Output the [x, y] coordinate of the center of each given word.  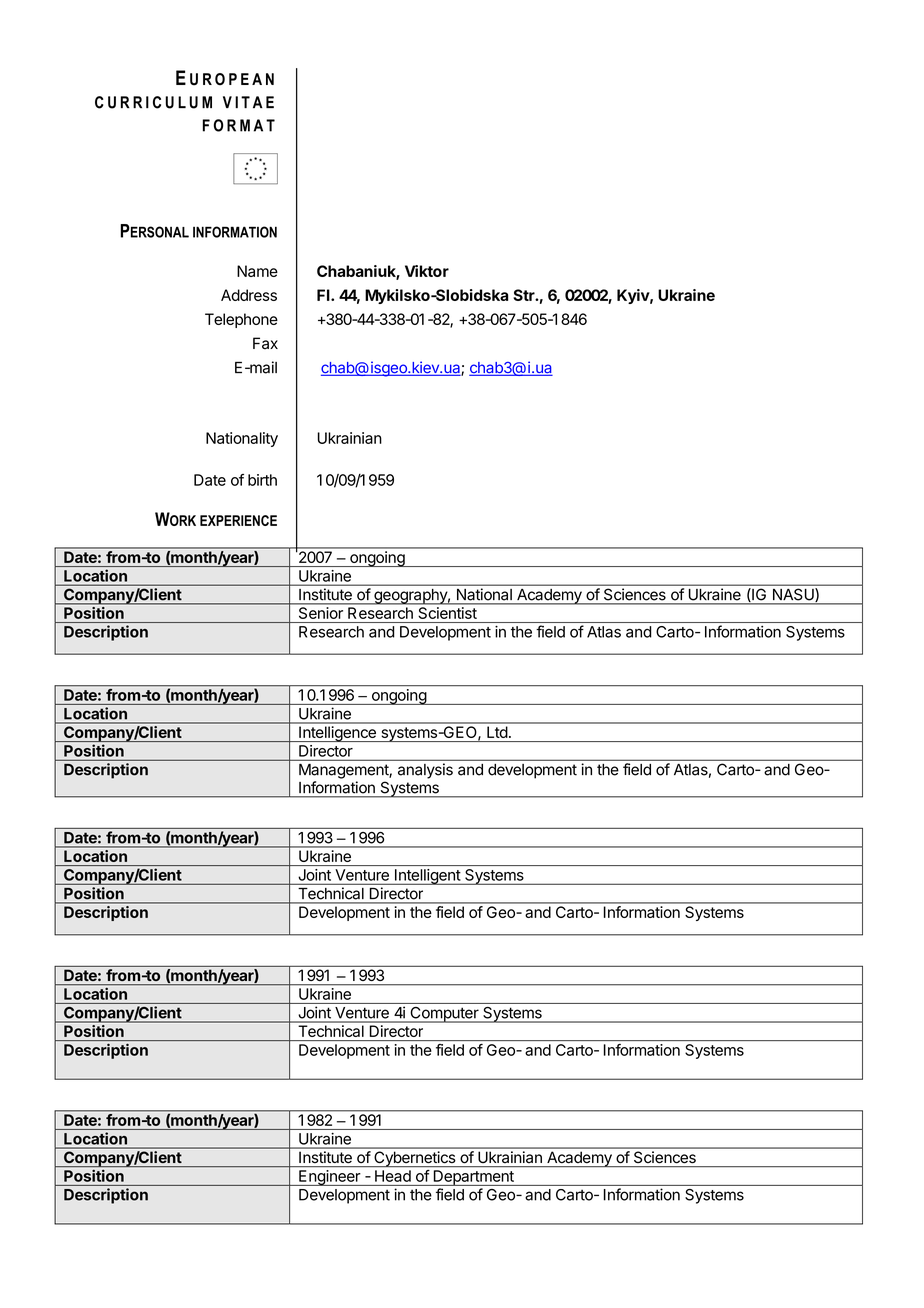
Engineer [329, 1178]
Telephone [241, 320]
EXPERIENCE [238, 520]
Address [249, 295]
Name [257, 271]
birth [262, 480]
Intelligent [427, 877]
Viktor [427, 271]
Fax [265, 343]
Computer [444, 1015]
